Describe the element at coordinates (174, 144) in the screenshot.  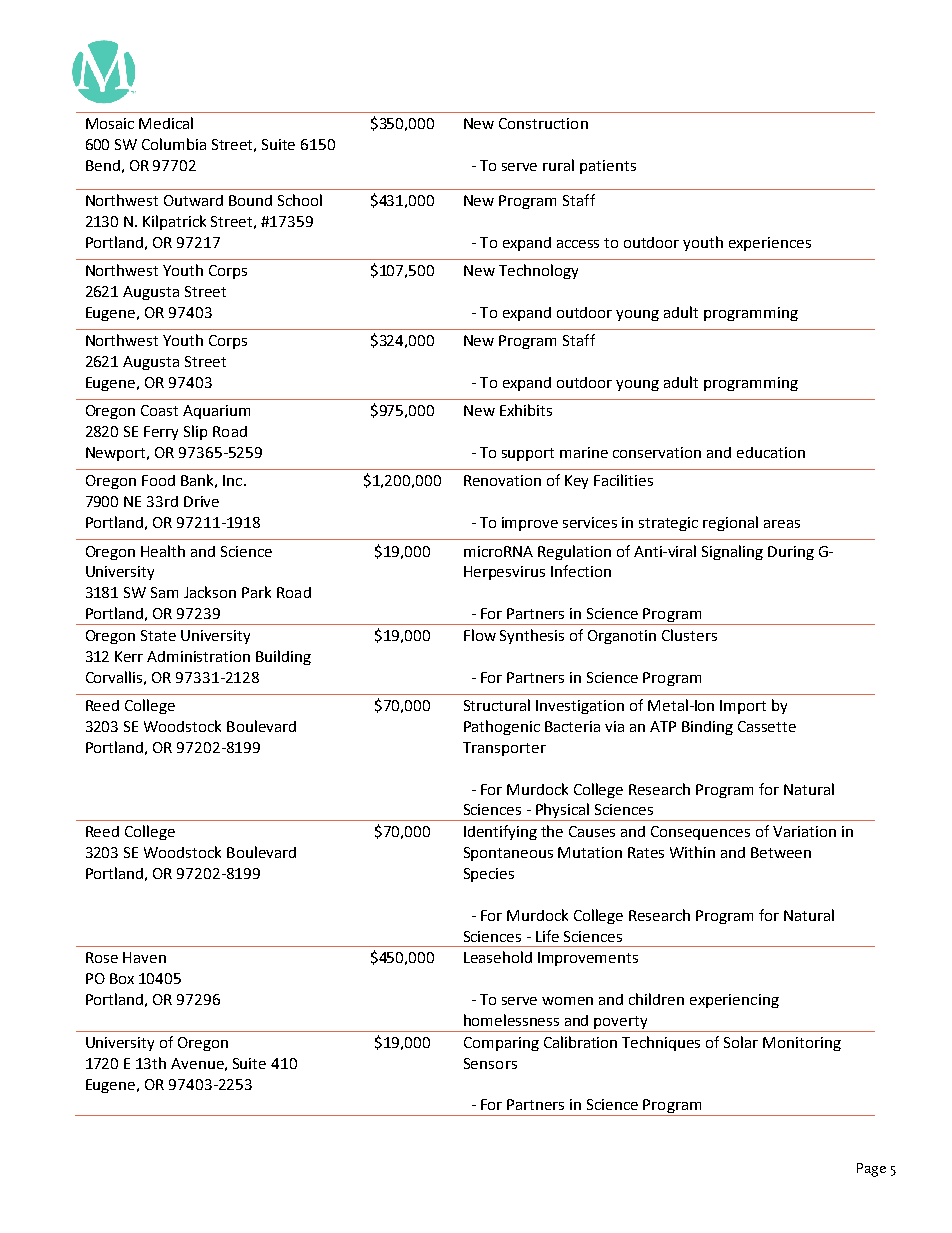
I see `Columbia` at that location.
